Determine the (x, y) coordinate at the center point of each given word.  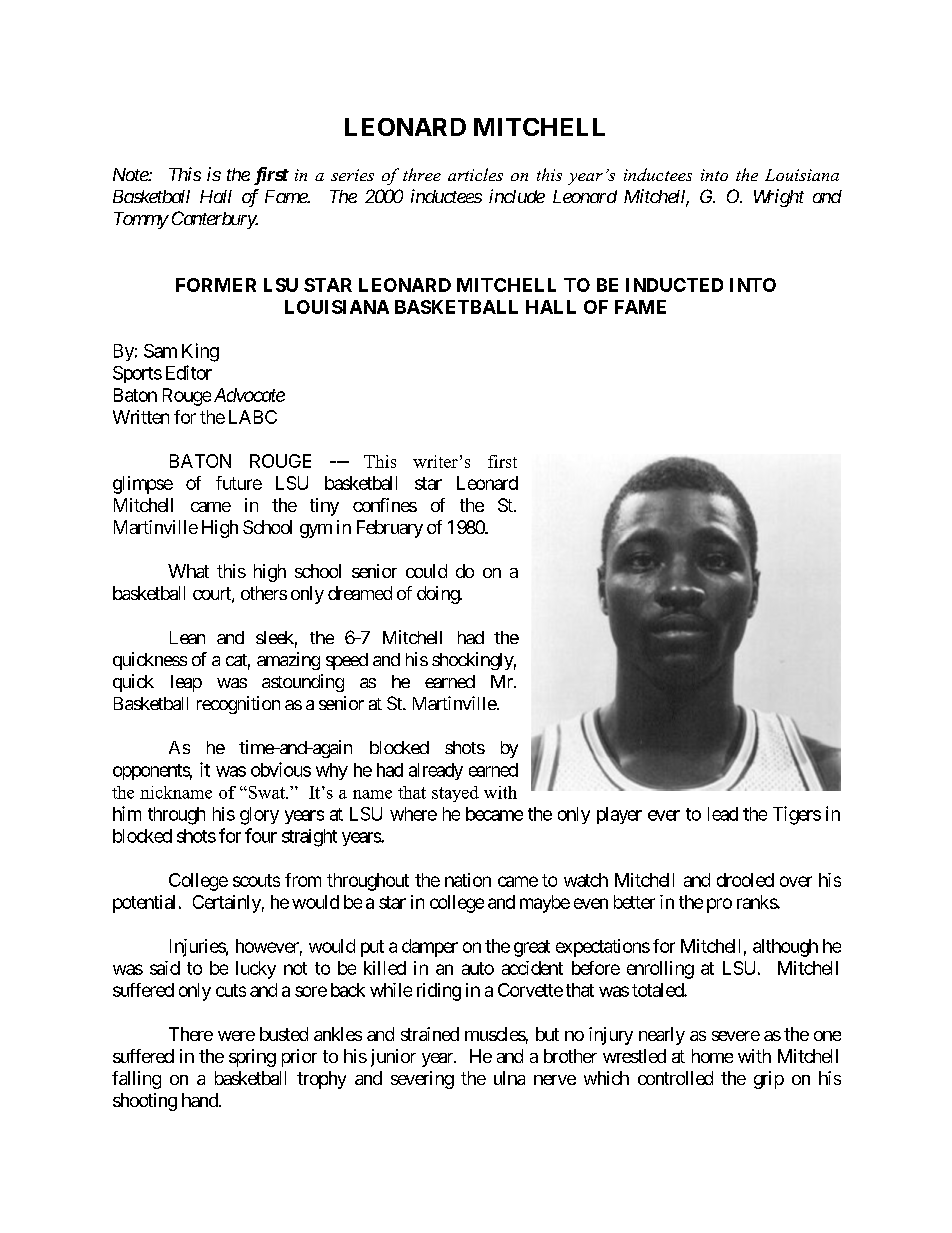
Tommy (141, 220)
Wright (779, 198)
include (517, 196)
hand (201, 1100)
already (436, 771)
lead (723, 814)
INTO (753, 285)
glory (259, 816)
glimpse (143, 485)
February (390, 529)
